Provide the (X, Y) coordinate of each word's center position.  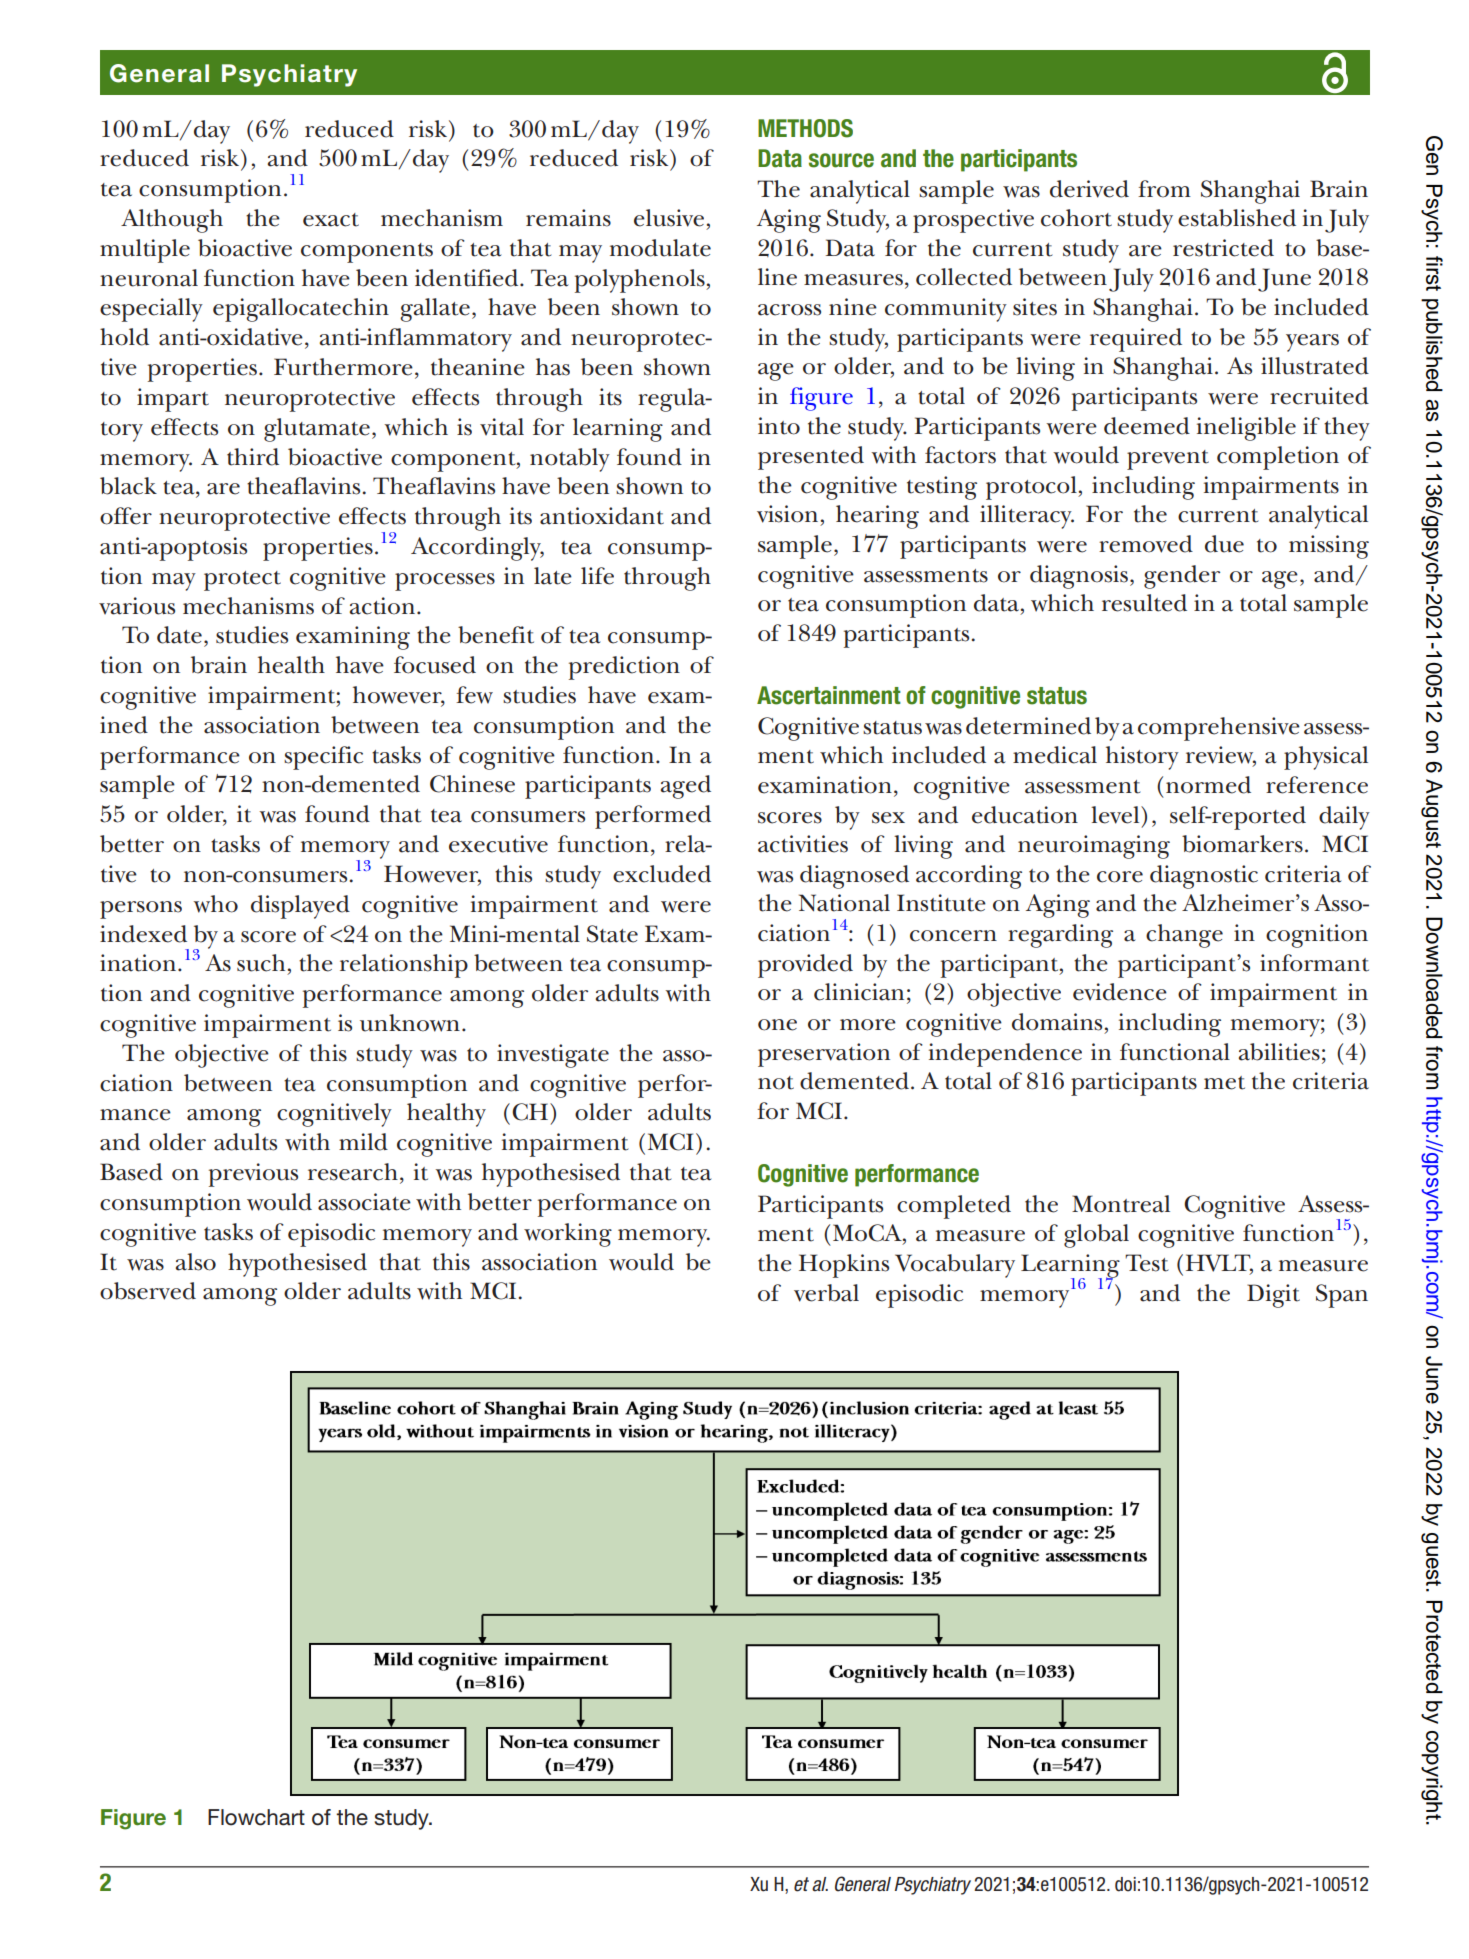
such (261, 963)
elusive (669, 218)
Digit (1273, 1296)
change (1184, 936)
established (1237, 218)
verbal (826, 1293)
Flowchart (256, 1817)
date (179, 635)
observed (148, 1291)
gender (1182, 577)
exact (331, 220)
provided (805, 966)
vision (787, 514)
